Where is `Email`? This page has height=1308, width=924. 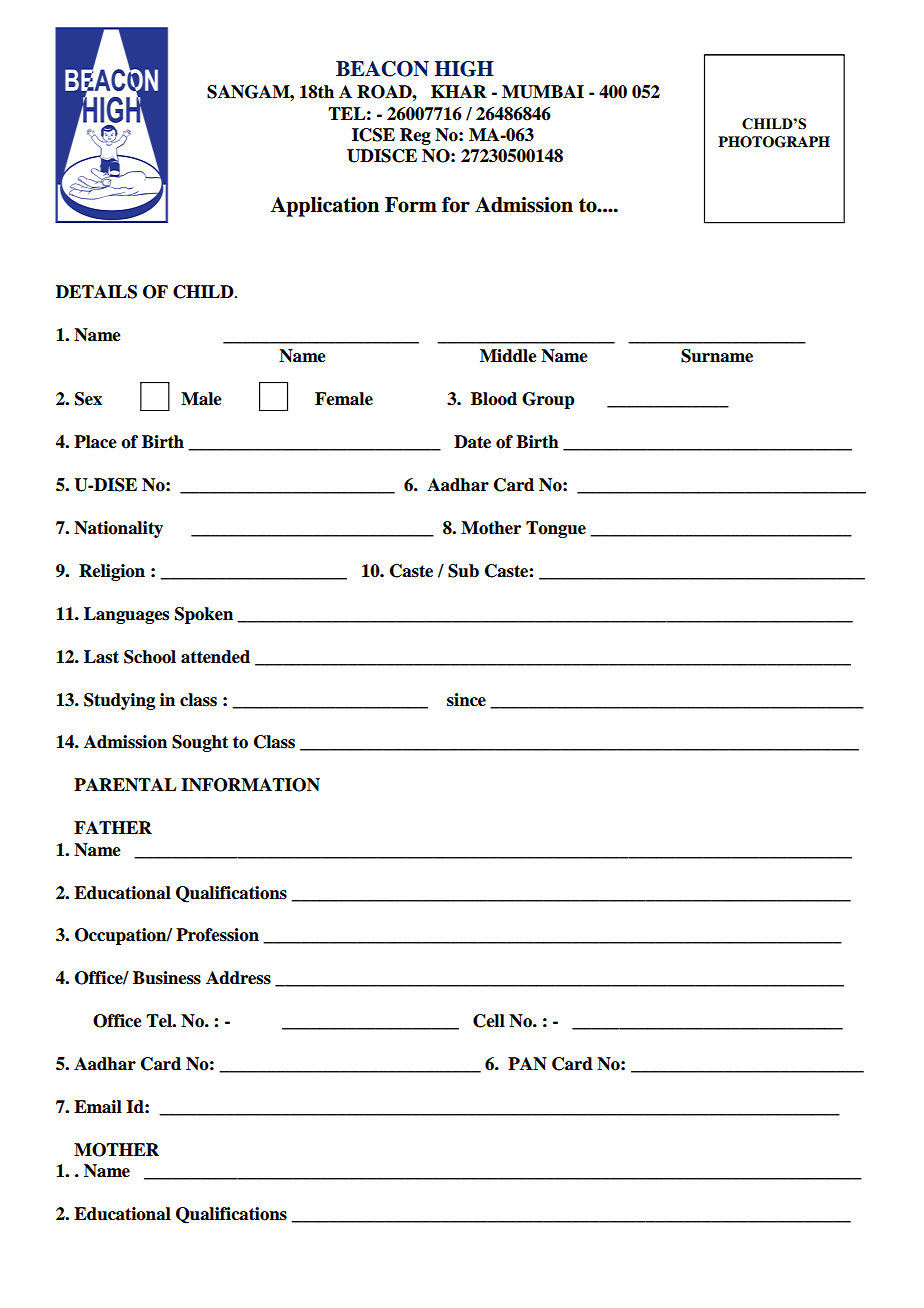 Email is located at coordinates (98, 1107).
